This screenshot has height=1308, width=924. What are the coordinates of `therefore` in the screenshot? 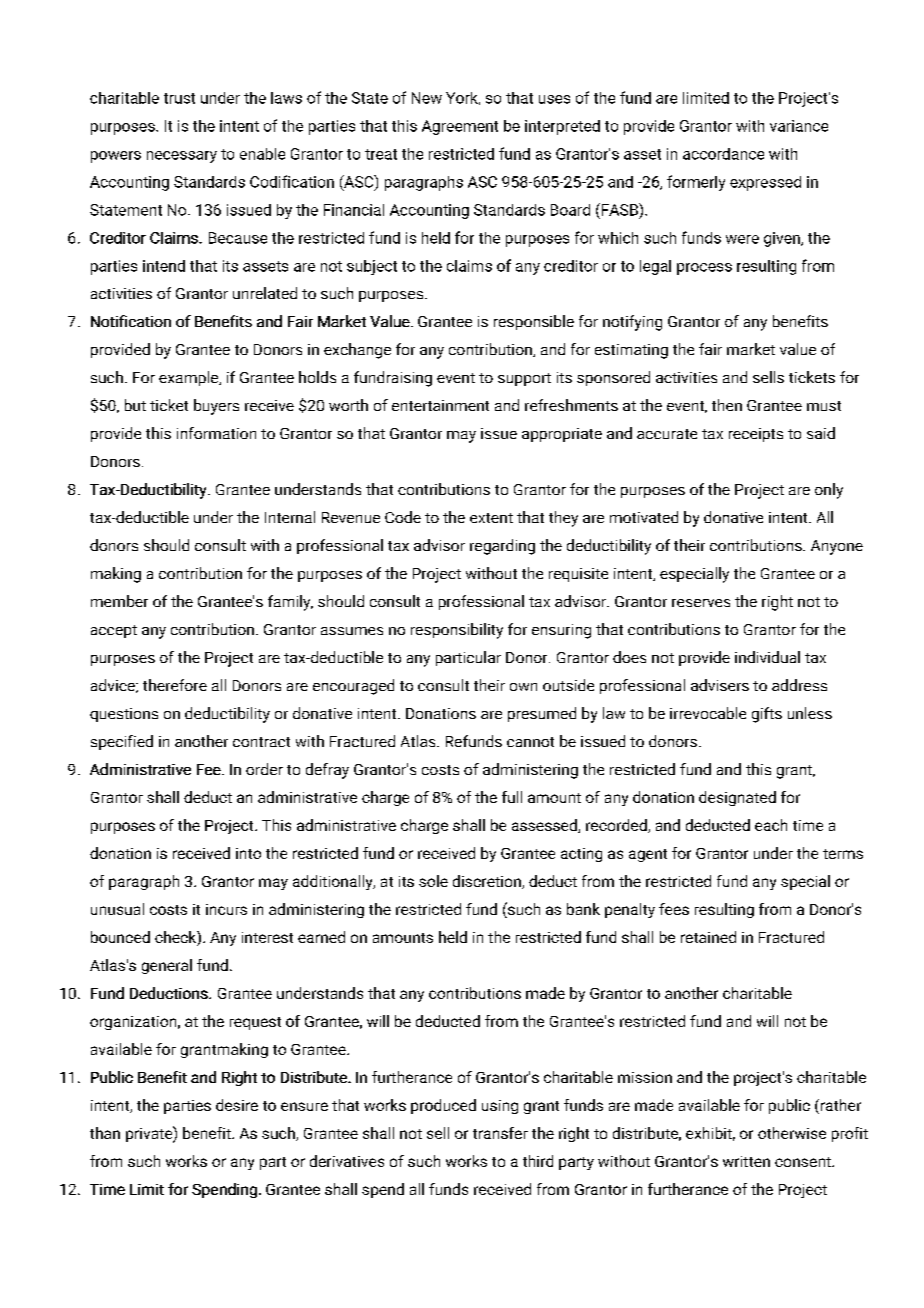 It's located at (175, 685).
